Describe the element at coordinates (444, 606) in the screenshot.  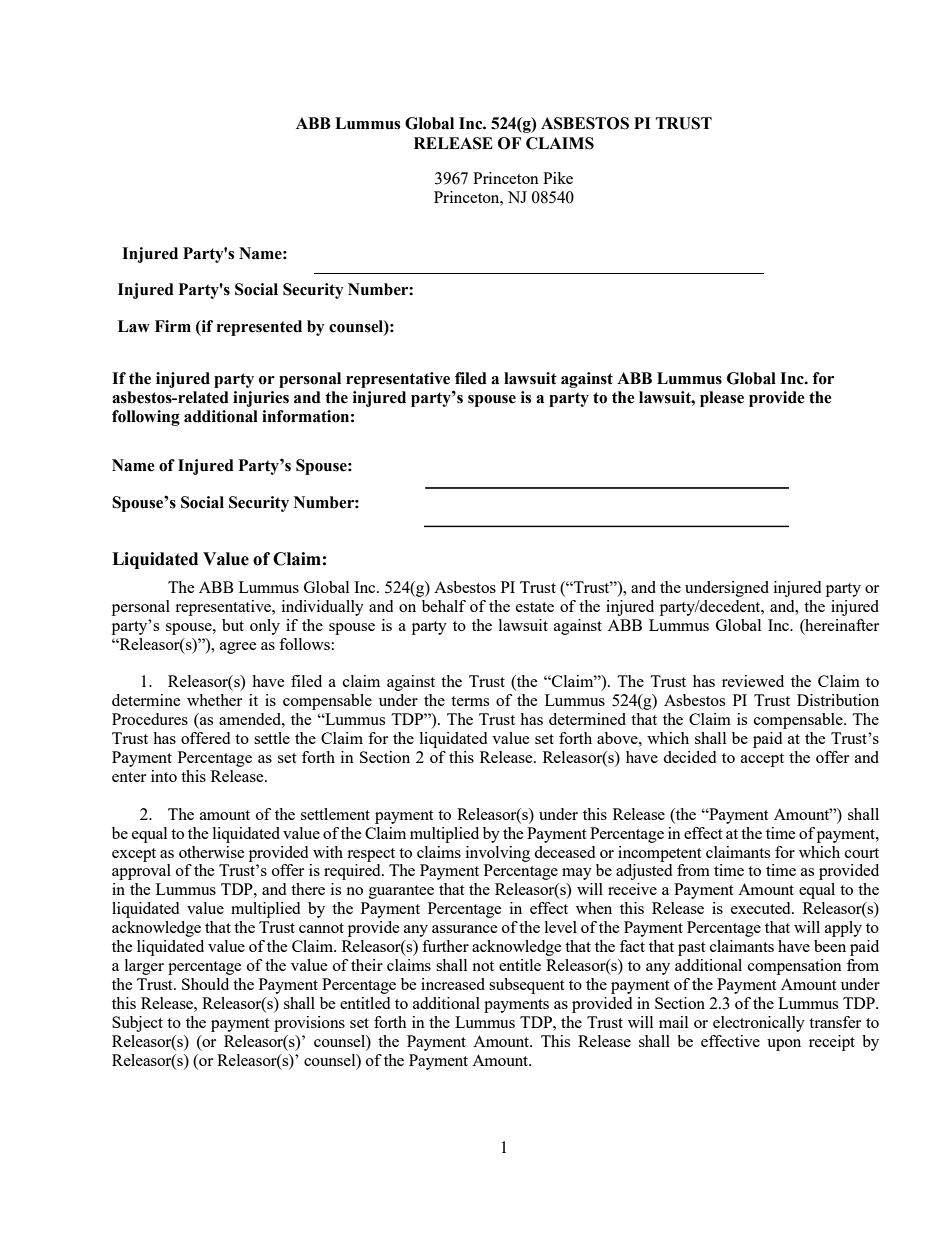
I see `behalf` at that location.
